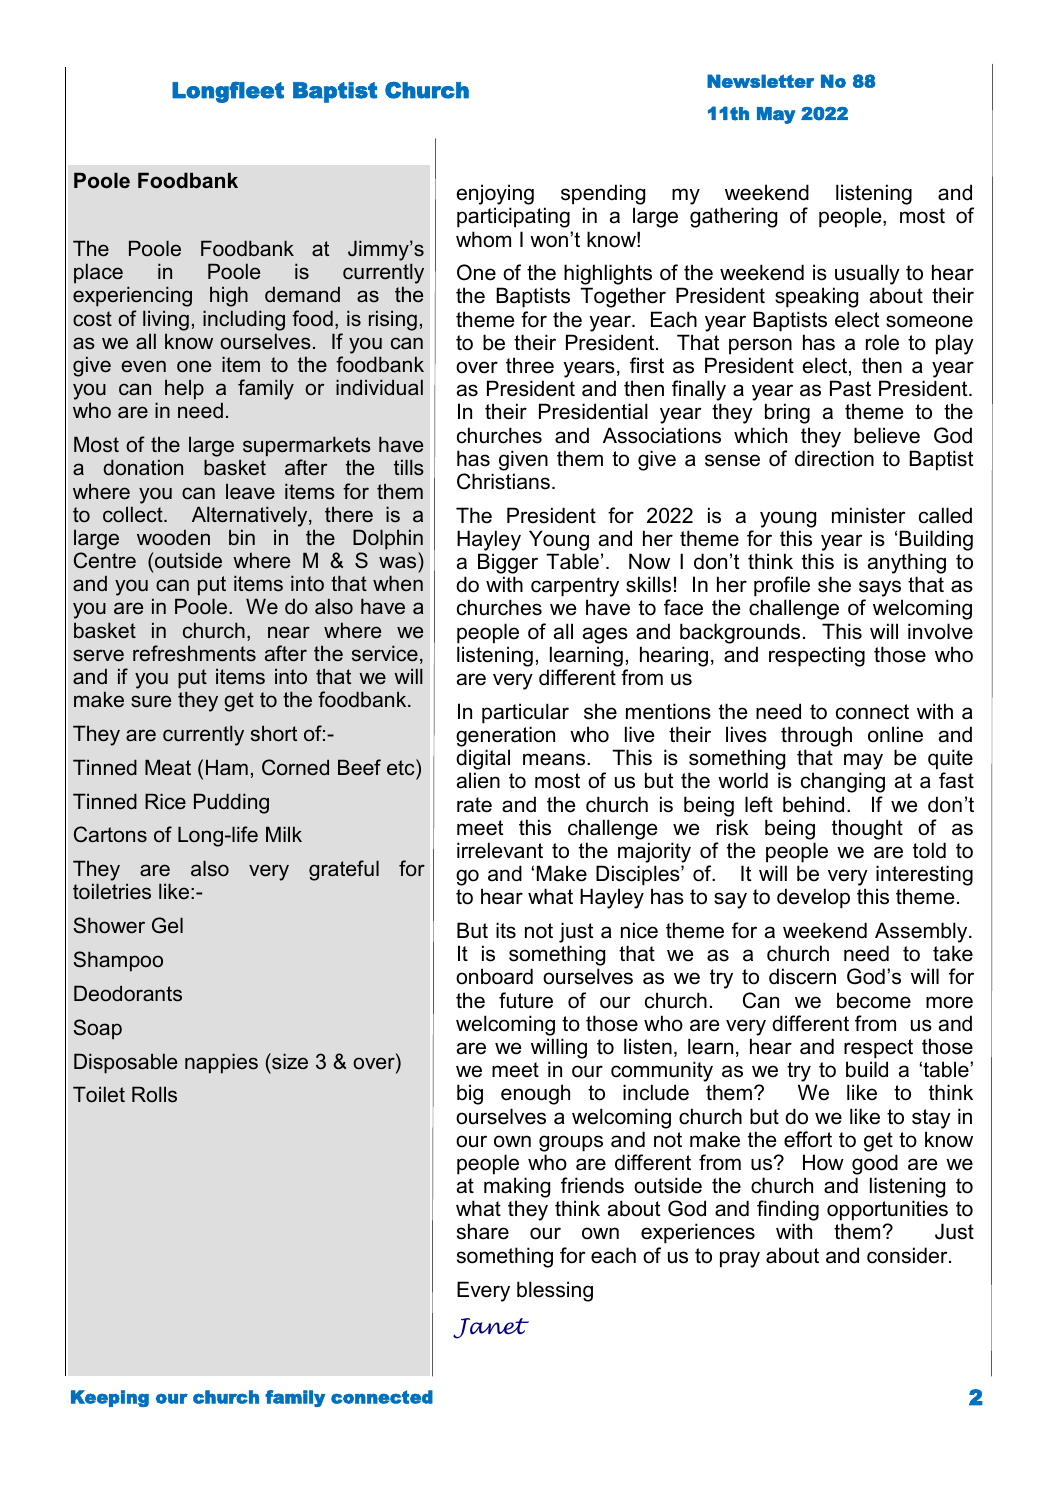 The height and width of the screenshot is (1494, 1056). Describe the element at coordinates (173, 537) in the screenshot. I see `wooden` at that location.
